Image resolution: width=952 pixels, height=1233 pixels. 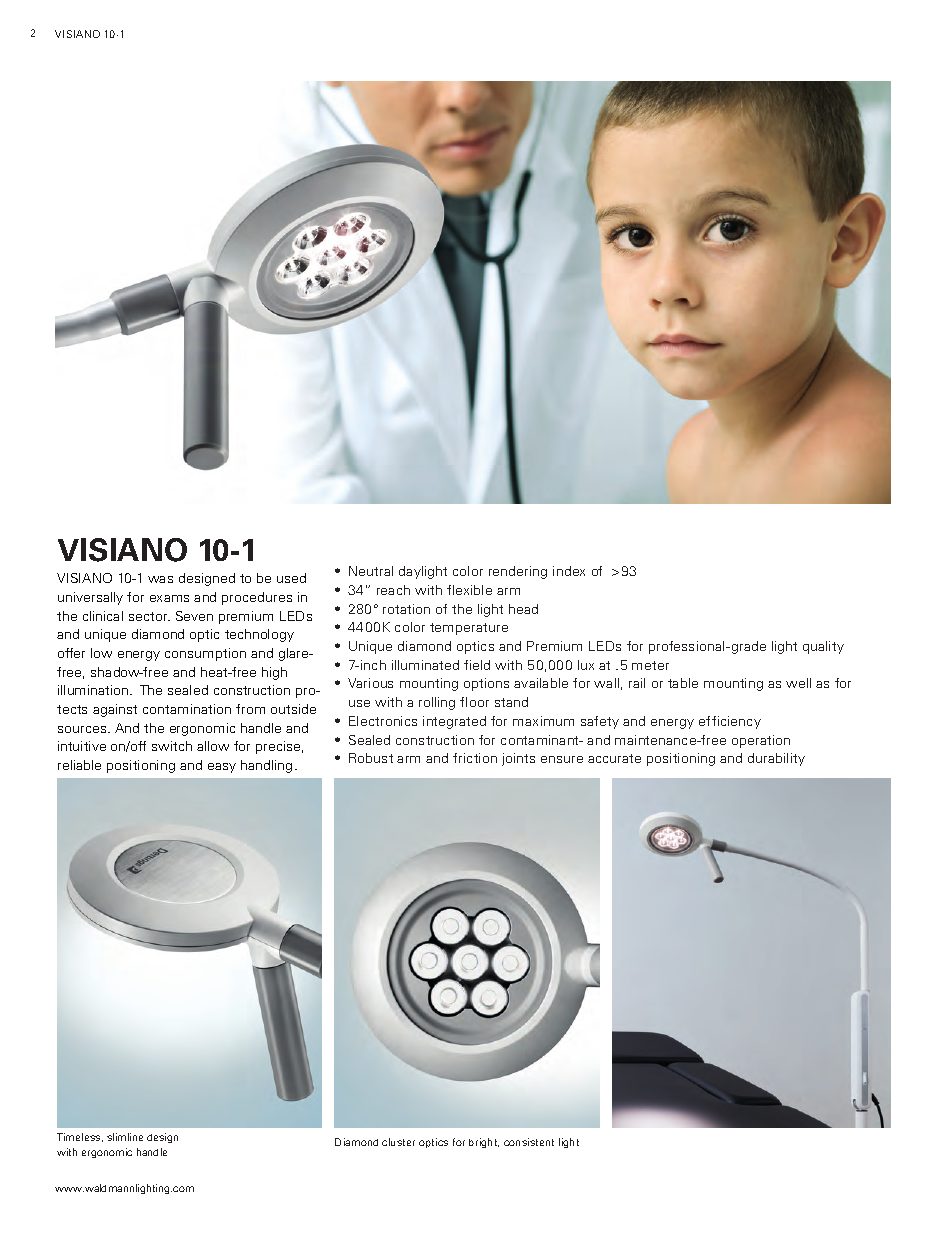 I want to click on switch, so click(x=172, y=746).
